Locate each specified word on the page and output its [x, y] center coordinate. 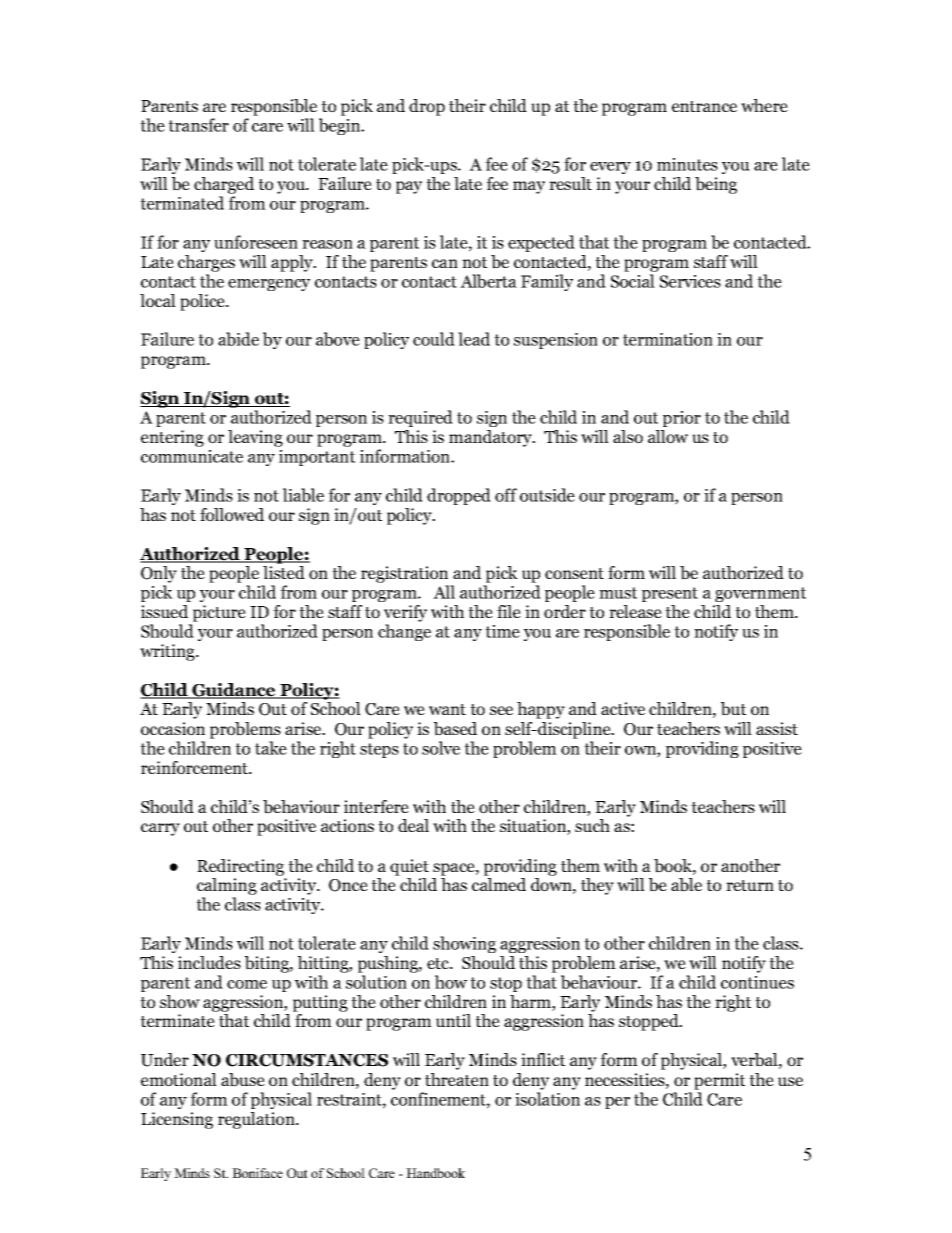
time [502, 631]
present [670, 594]
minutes [687, 164]
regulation [257, 1120]
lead [474, 339]
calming [227, 888]
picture [218, 615]
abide [238, 339]
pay [409, 187]
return [750, 885]
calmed [499, 884]
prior [682, 419]
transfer [198, 125]
